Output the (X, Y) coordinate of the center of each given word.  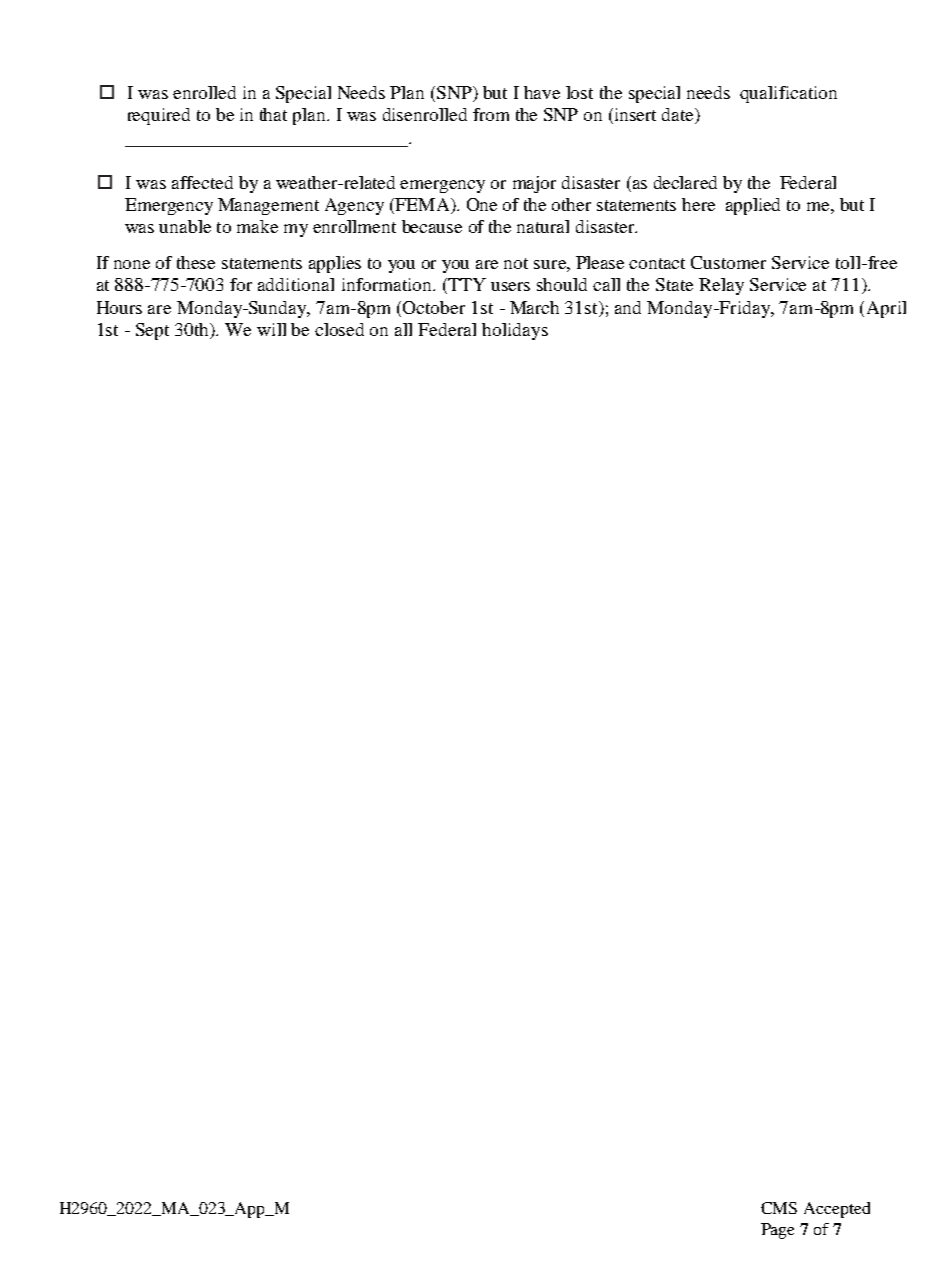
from (491, 114)
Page (777, 1231)
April (886, 309)
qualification (788, 94)
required (159, 116)
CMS (779, 1208)
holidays (515, 331)
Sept (152, 331)
